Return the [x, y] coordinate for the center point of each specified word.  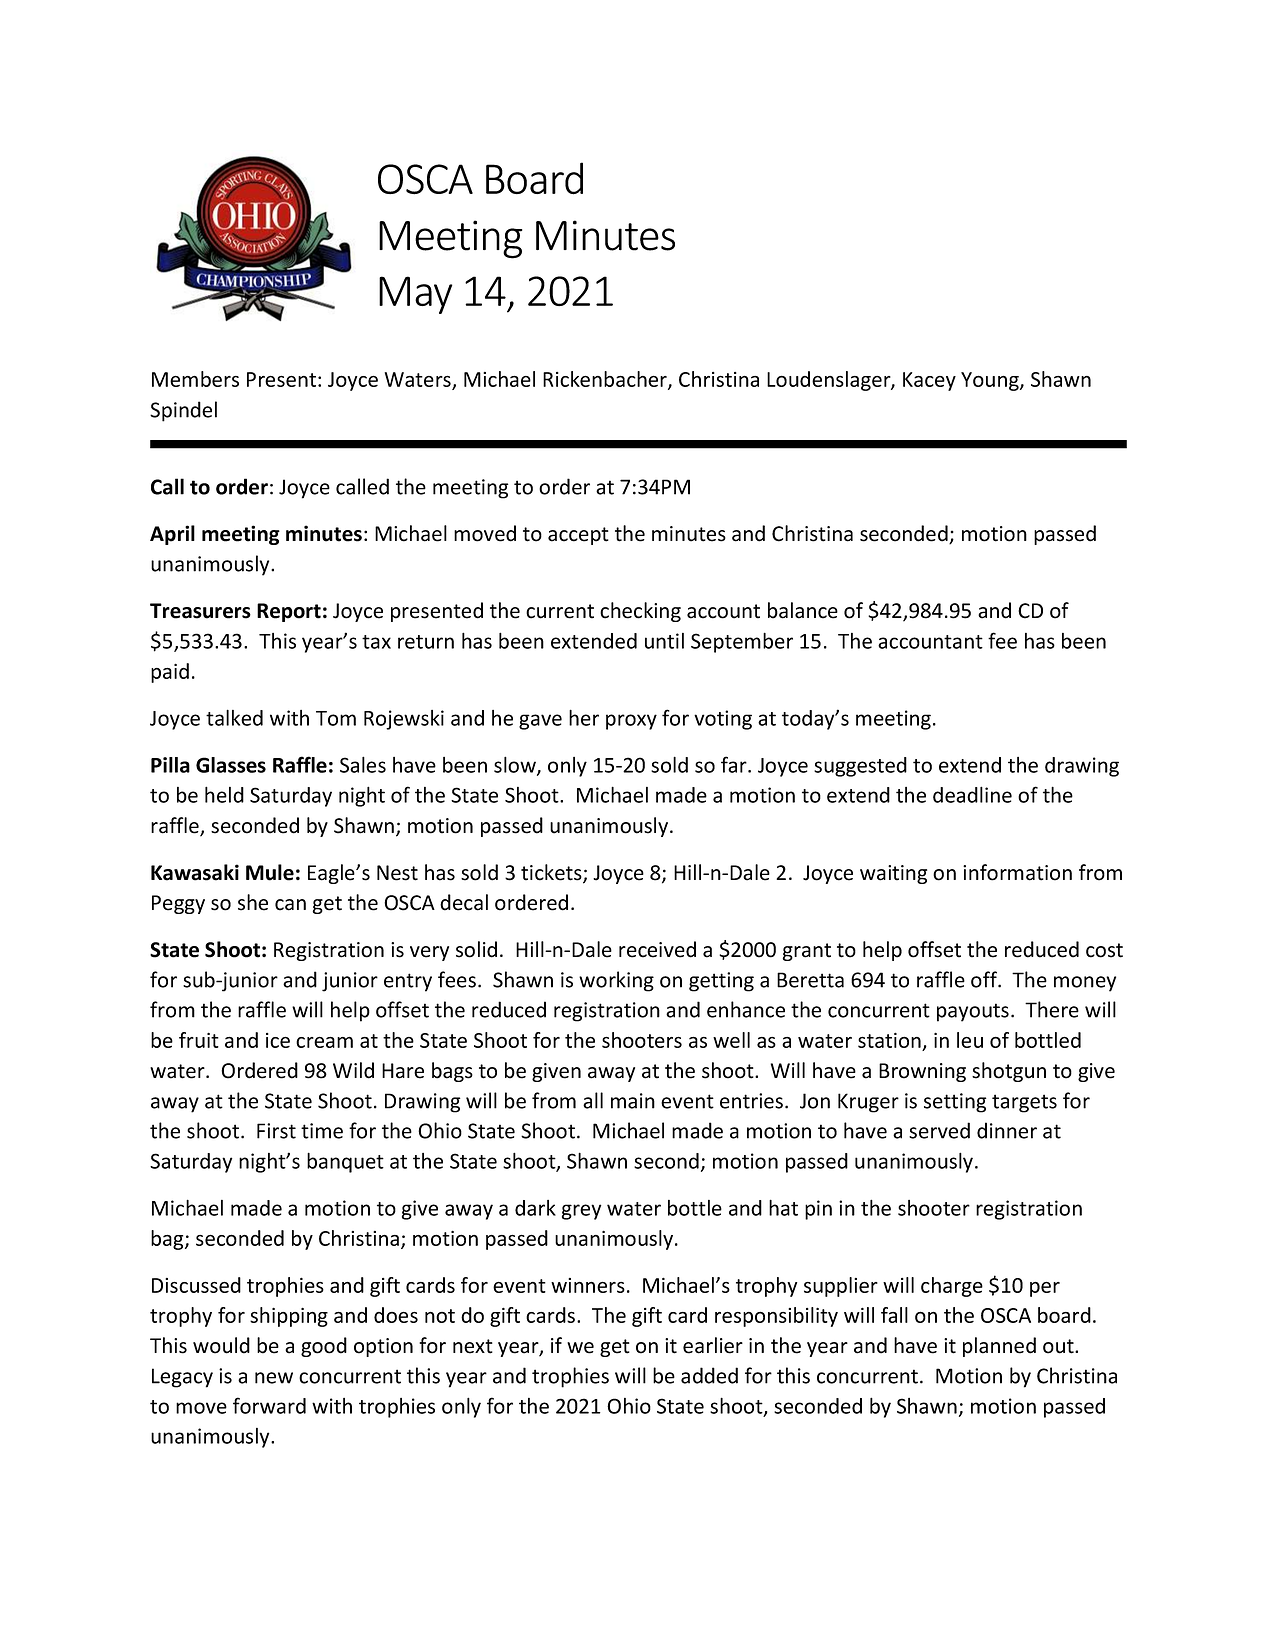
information [1017, 872]
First [276, 1131]
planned [999, 1347]
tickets [552, 873]
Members [195, 379]
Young [991, 381]
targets [1024, 1103]
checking [640, 612]
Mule [270, 872]
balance [803, 610]
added [709, 1375]
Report [289, 612]
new [274, 1378]
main [633, 1101]
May [415, 295]
